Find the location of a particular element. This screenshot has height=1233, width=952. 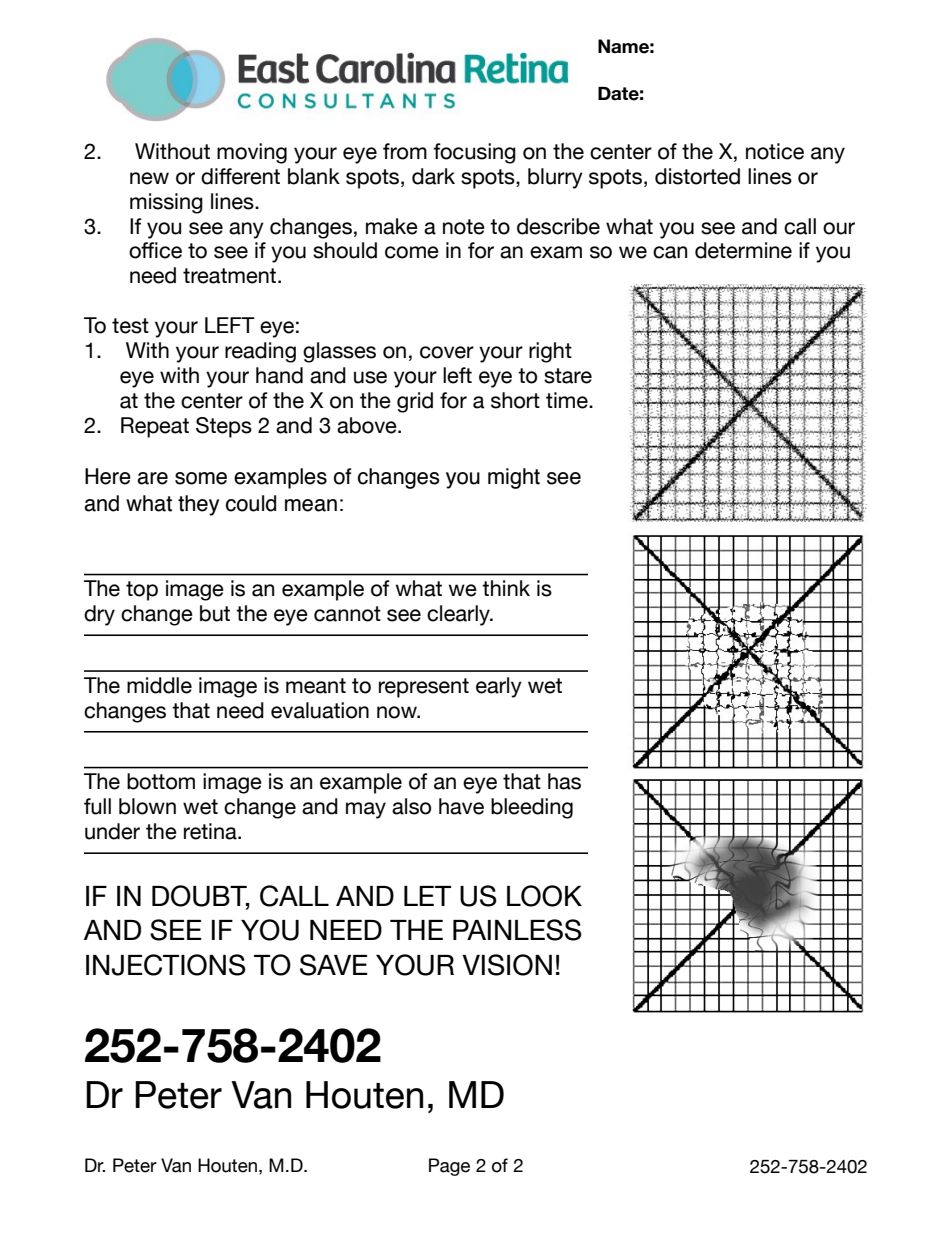

might is located at coordinates (514, 478).
